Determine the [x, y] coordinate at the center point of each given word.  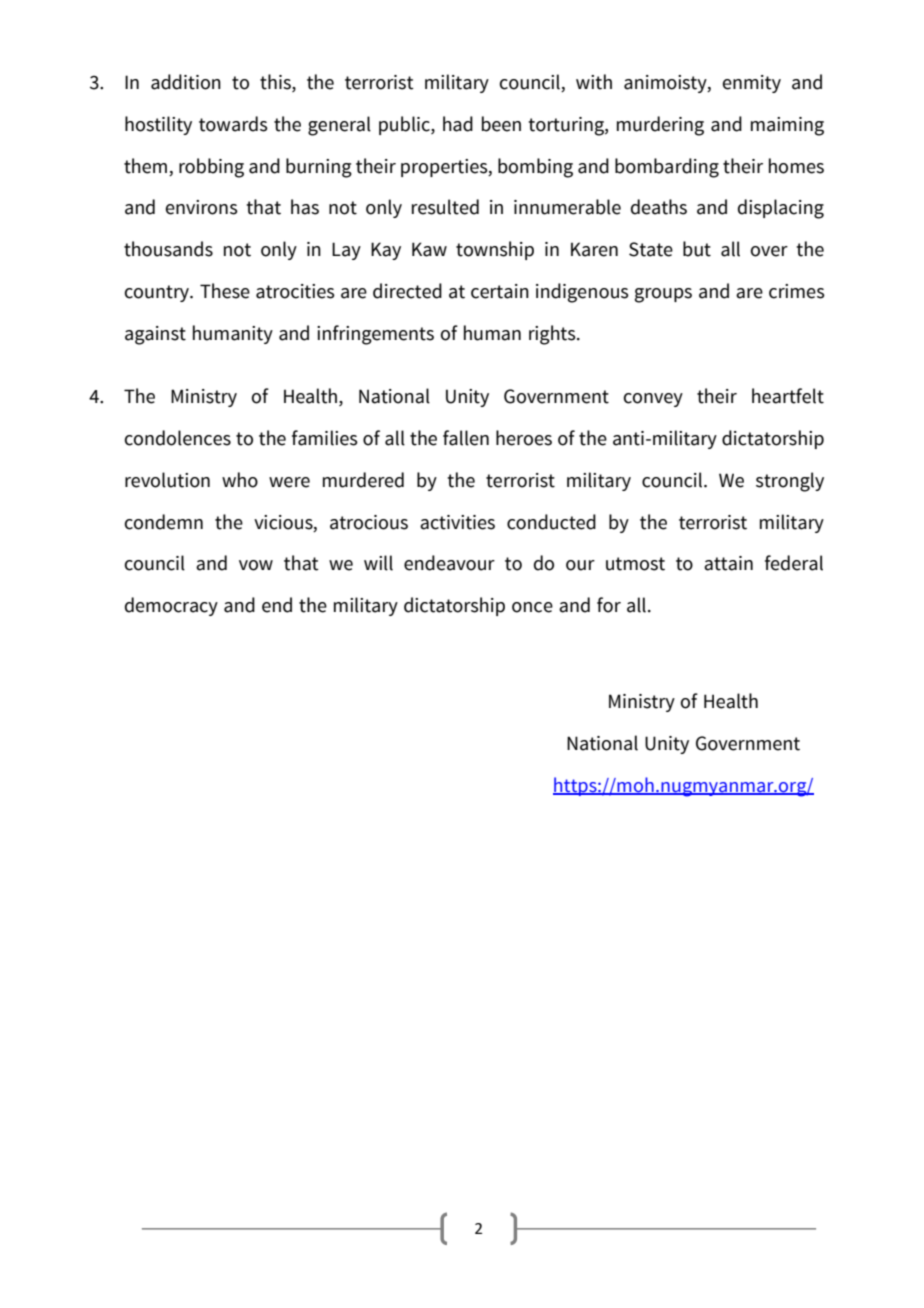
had [458, 124]
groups [663, 295]
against [155, 335]
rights [553, 335]
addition [186, 82]
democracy [171, 606]
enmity [752, 84]
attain [728, 563]
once [532, 607]
